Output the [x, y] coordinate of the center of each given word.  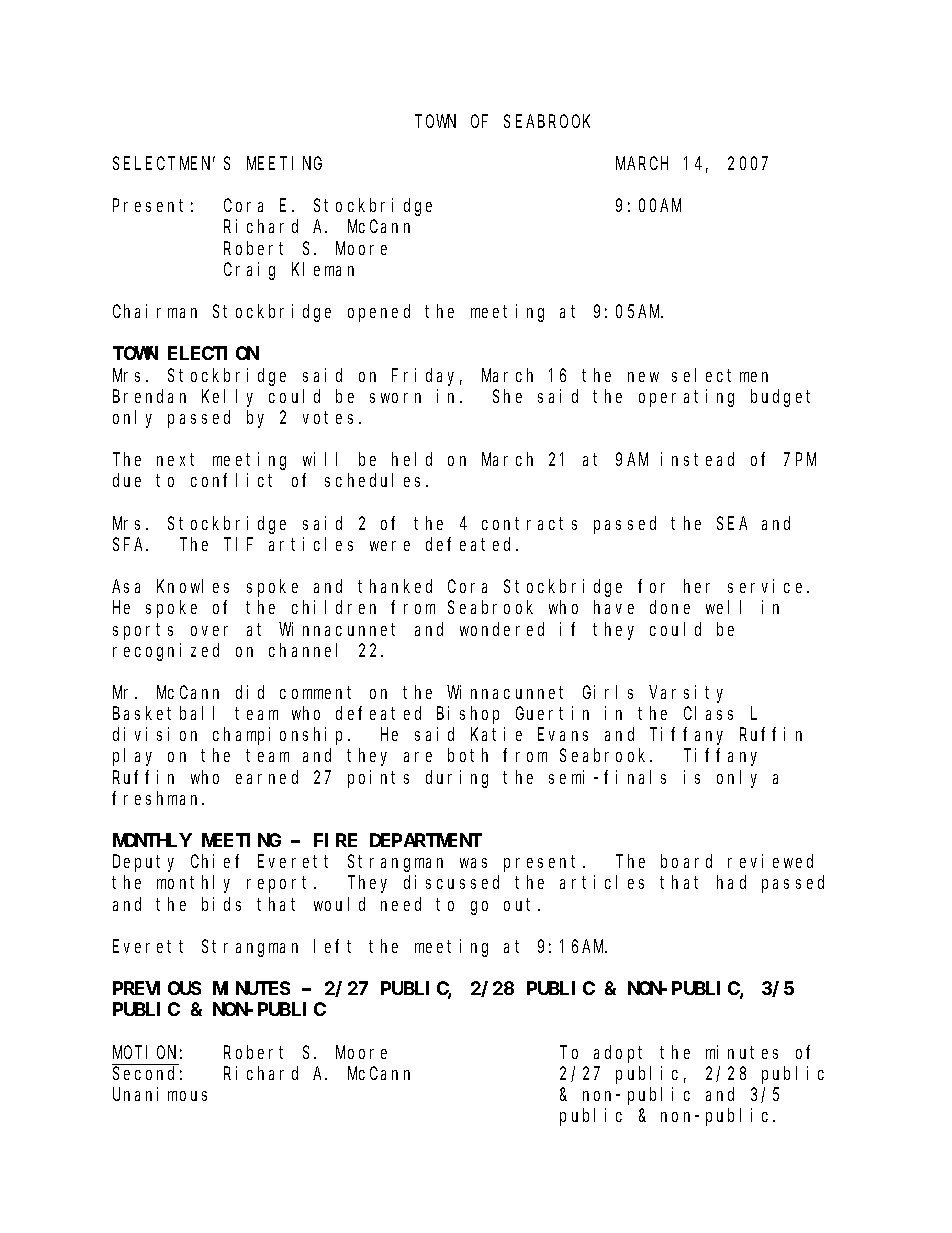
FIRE [335, 840]
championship [281, 736]
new [643, 377]
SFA [130, 544]
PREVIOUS [157, 988]
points [378, 779]
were [390, 546]
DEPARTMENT [426, 840]
